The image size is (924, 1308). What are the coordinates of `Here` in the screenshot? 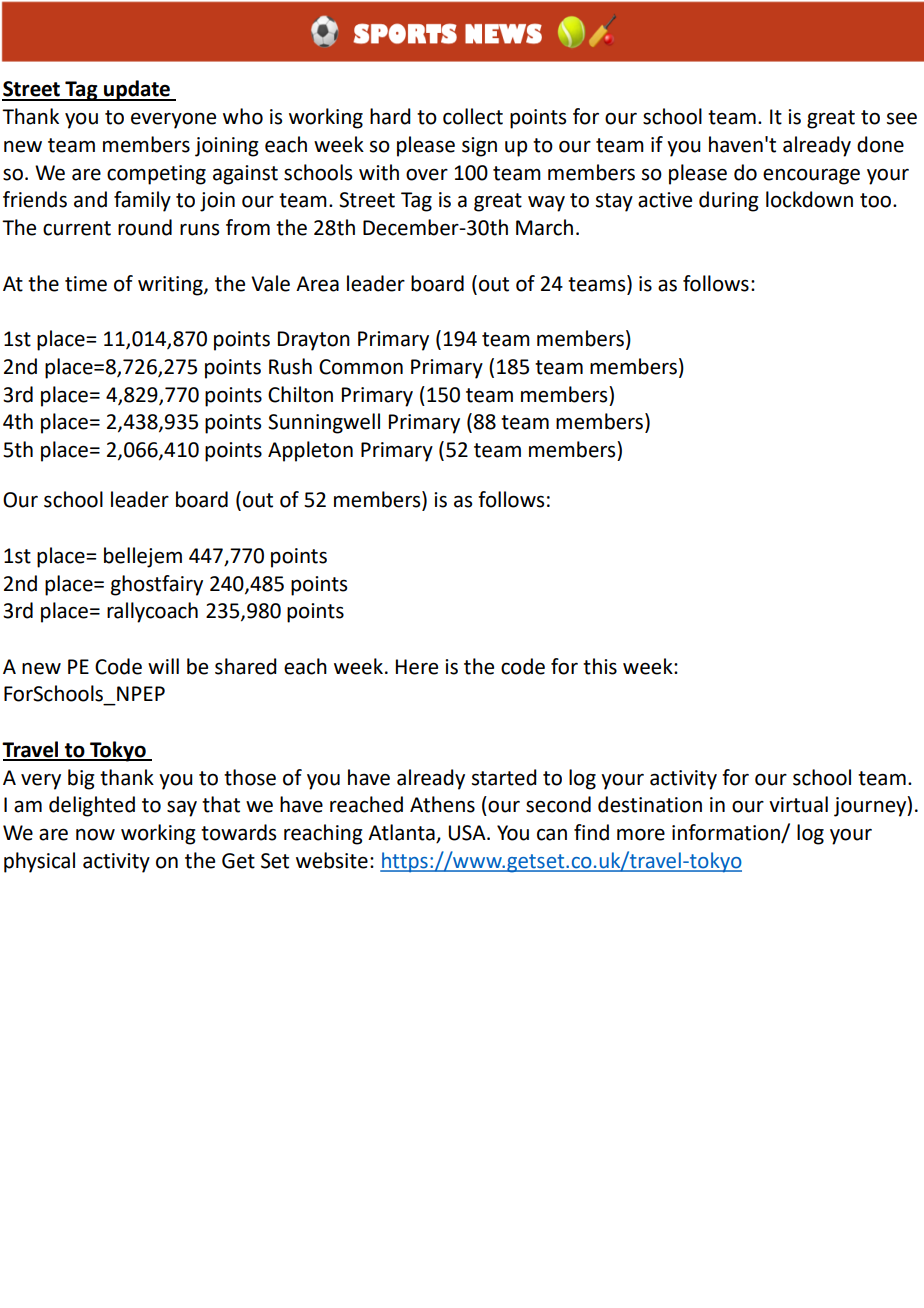 It's located at (417, 667).
